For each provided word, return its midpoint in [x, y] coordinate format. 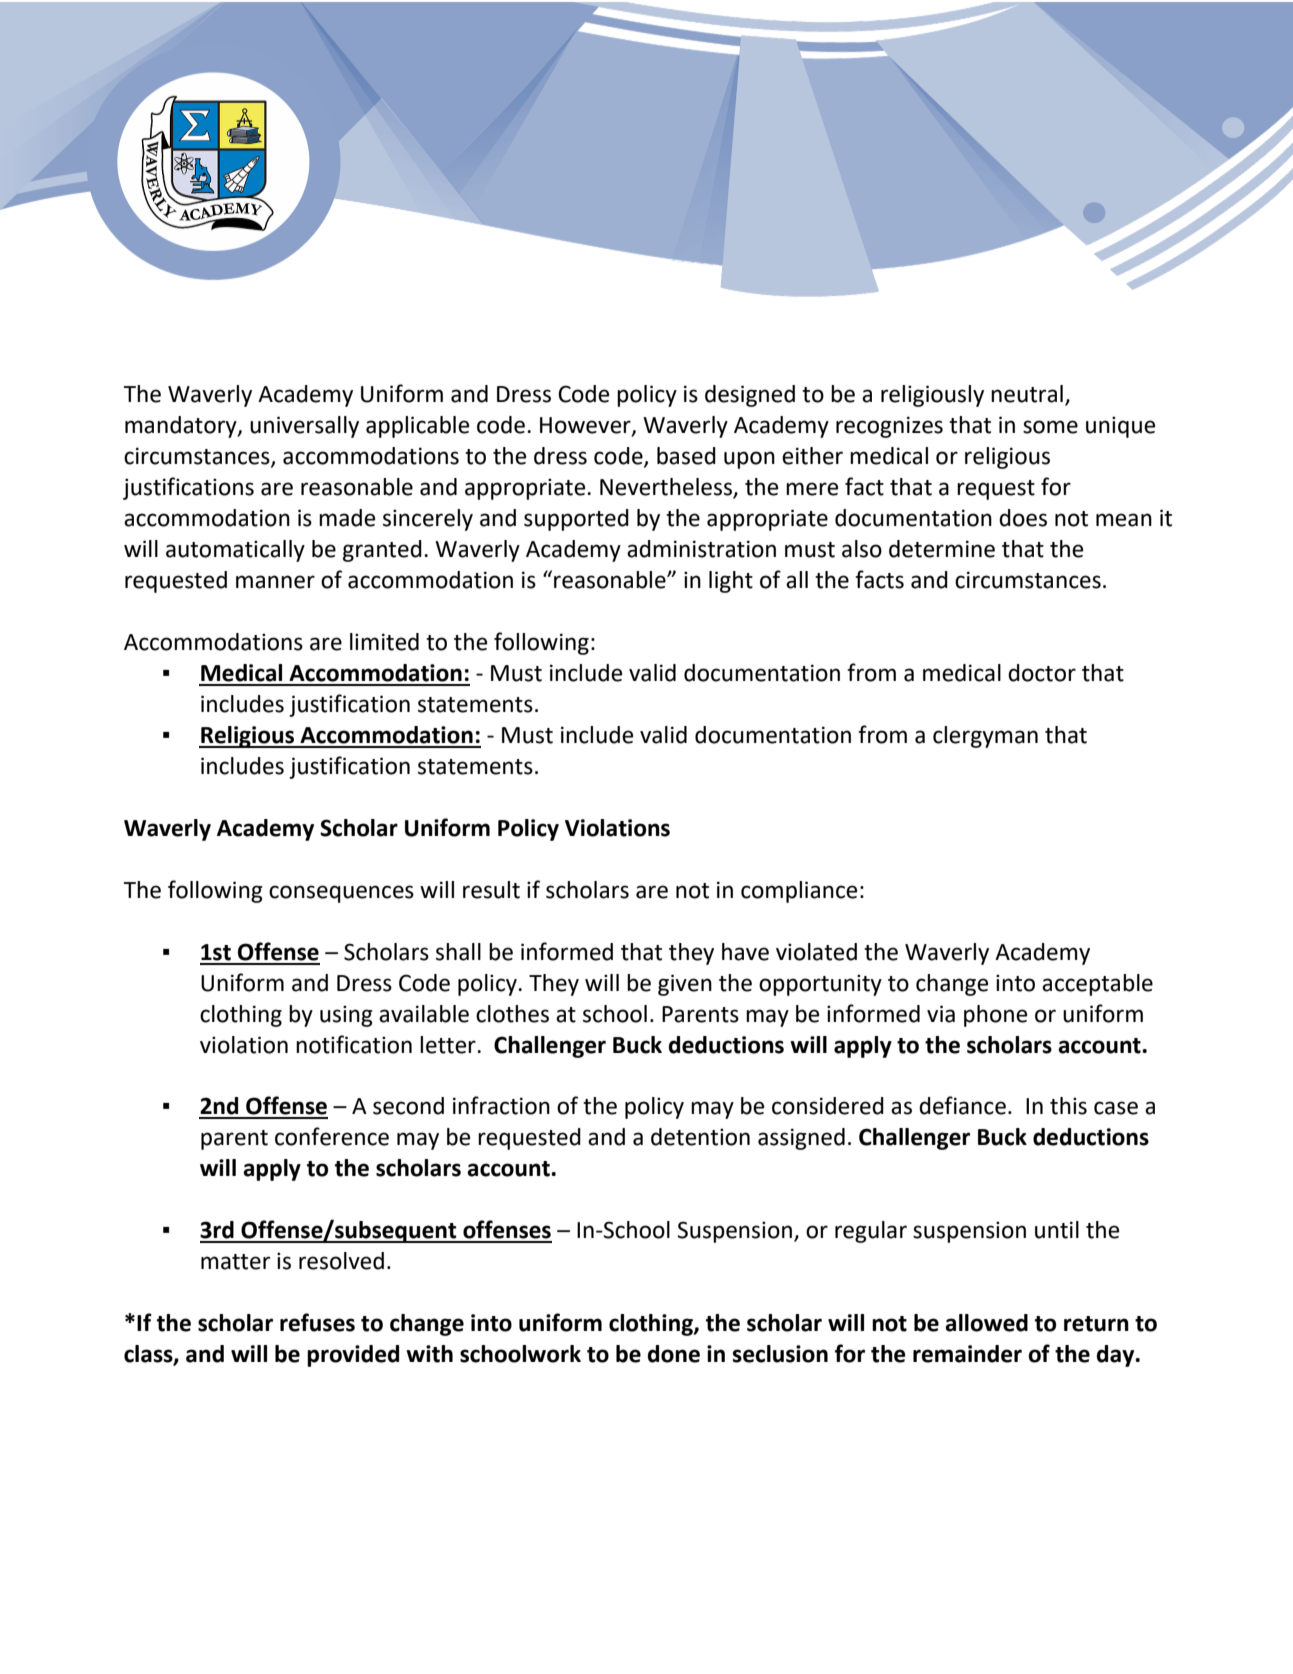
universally [304, 427]
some [1050, 427]
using [346, 1016]
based [686, 456]
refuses [317, 1322]
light [731, 582]
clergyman [985, 737]
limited [384, 642]
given [685, 985]
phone [995, 1016]
